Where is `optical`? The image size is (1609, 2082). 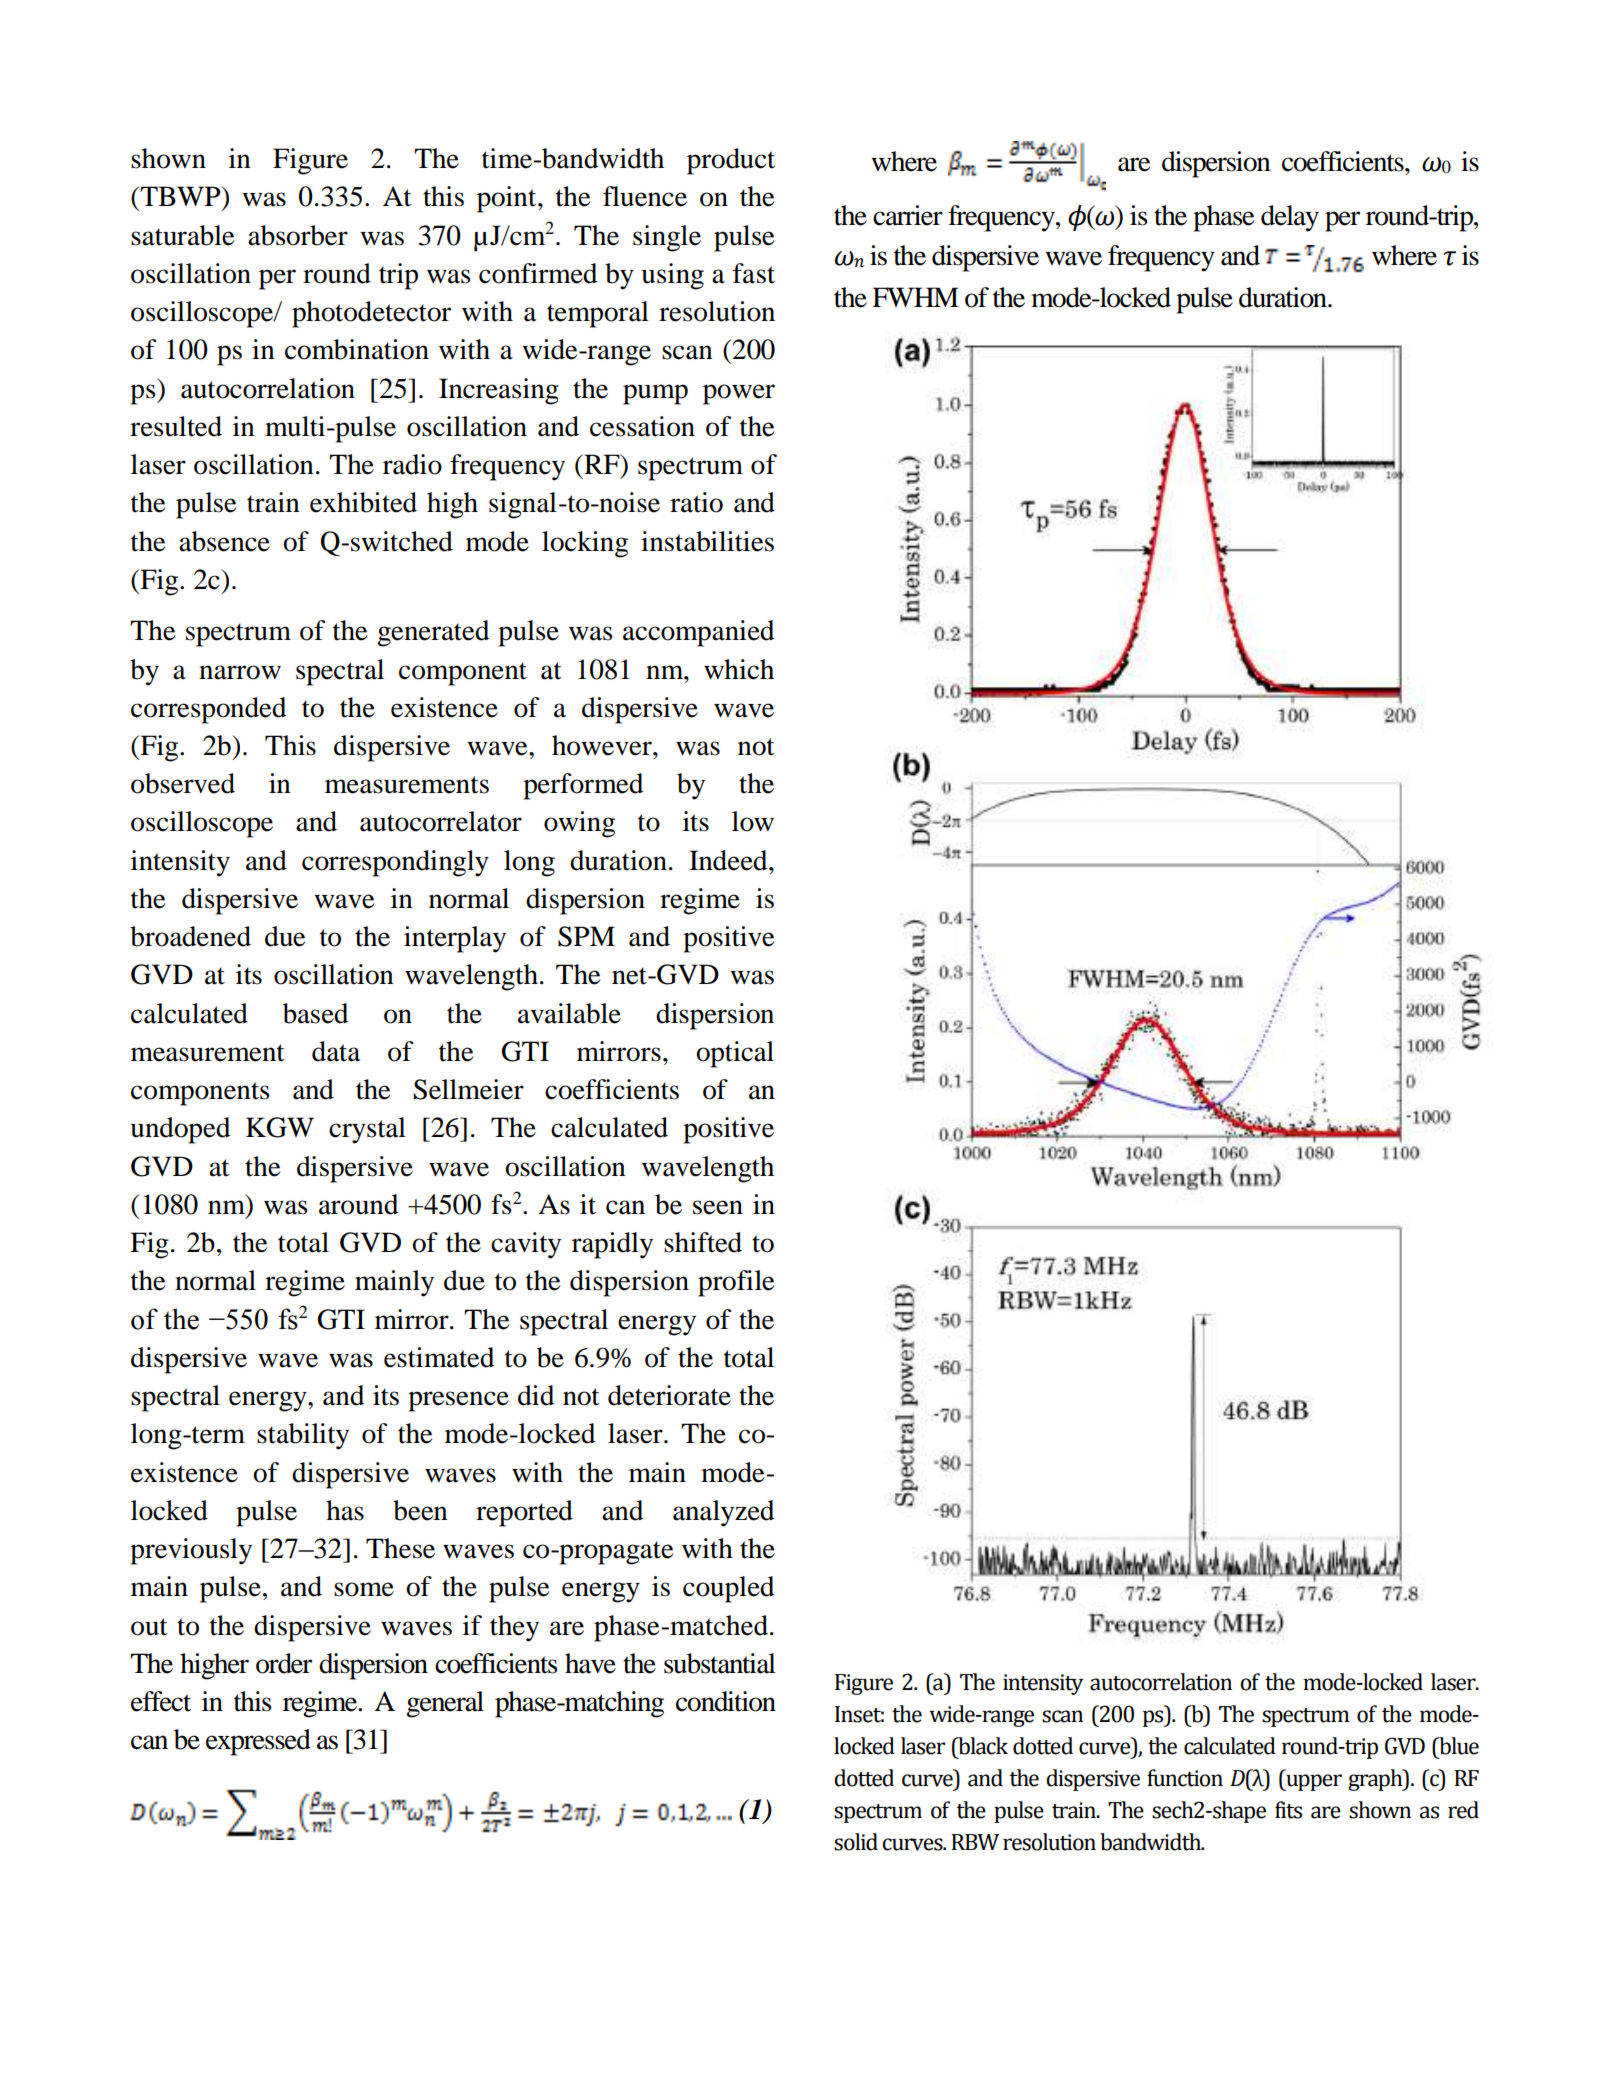 optical is located at coordinates (735, 1054).
